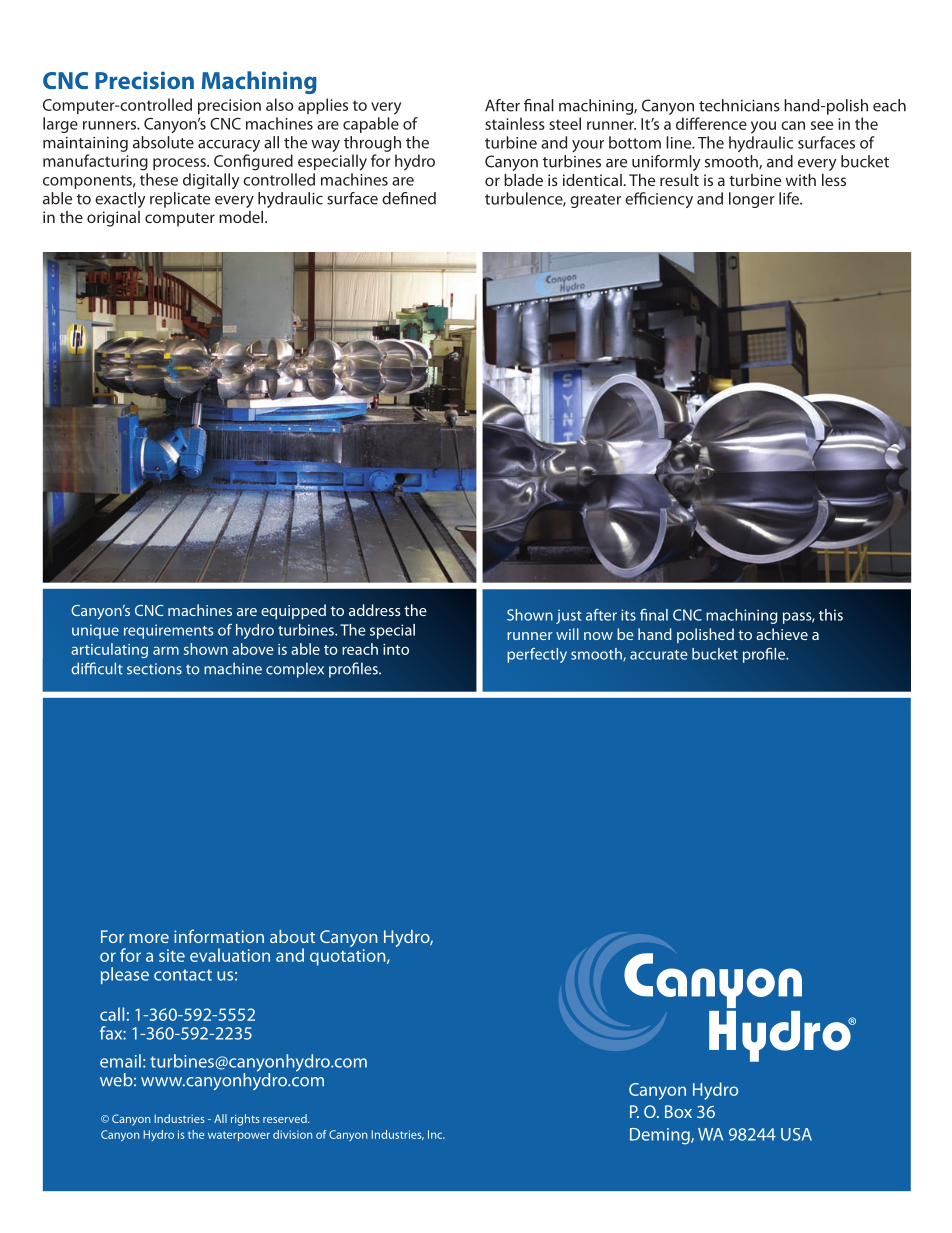 The width and height of the screenshot is (952, 1233). What do you see at coordinates (739, 105) in the screenshot?
I see `technicians` at bounding box center [739, 105].
